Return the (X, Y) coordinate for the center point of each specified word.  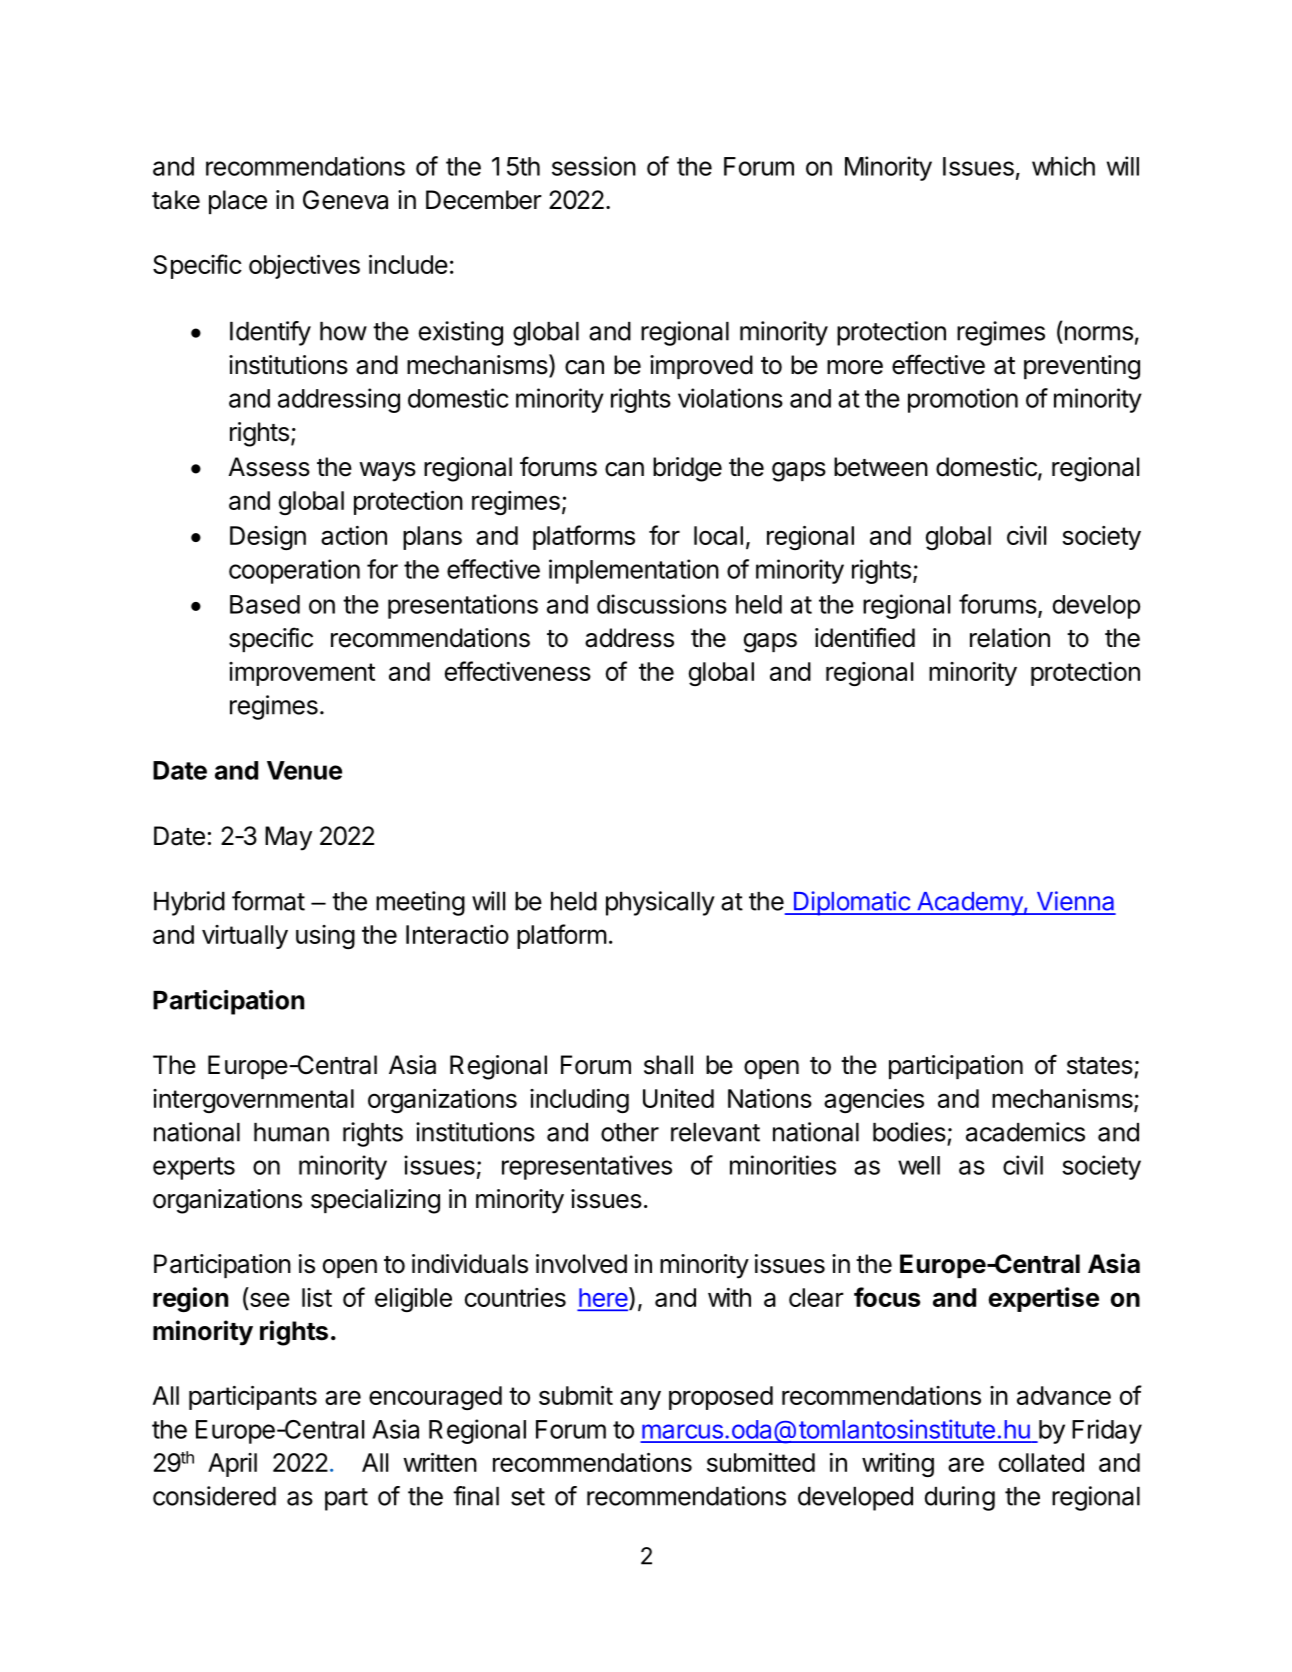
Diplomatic (851, 903)
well (919, 1165)
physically (660, 903)
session (594, 166)
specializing (375, 1201)
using (325, 937)
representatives (587, 1167)
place (238, 202)
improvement (302, 674)
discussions (662, 604)
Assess (269, 467)
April (232, 1465)
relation (1010, 638)
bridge (687, 469)
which (1063, 166)
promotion (963, 400)
